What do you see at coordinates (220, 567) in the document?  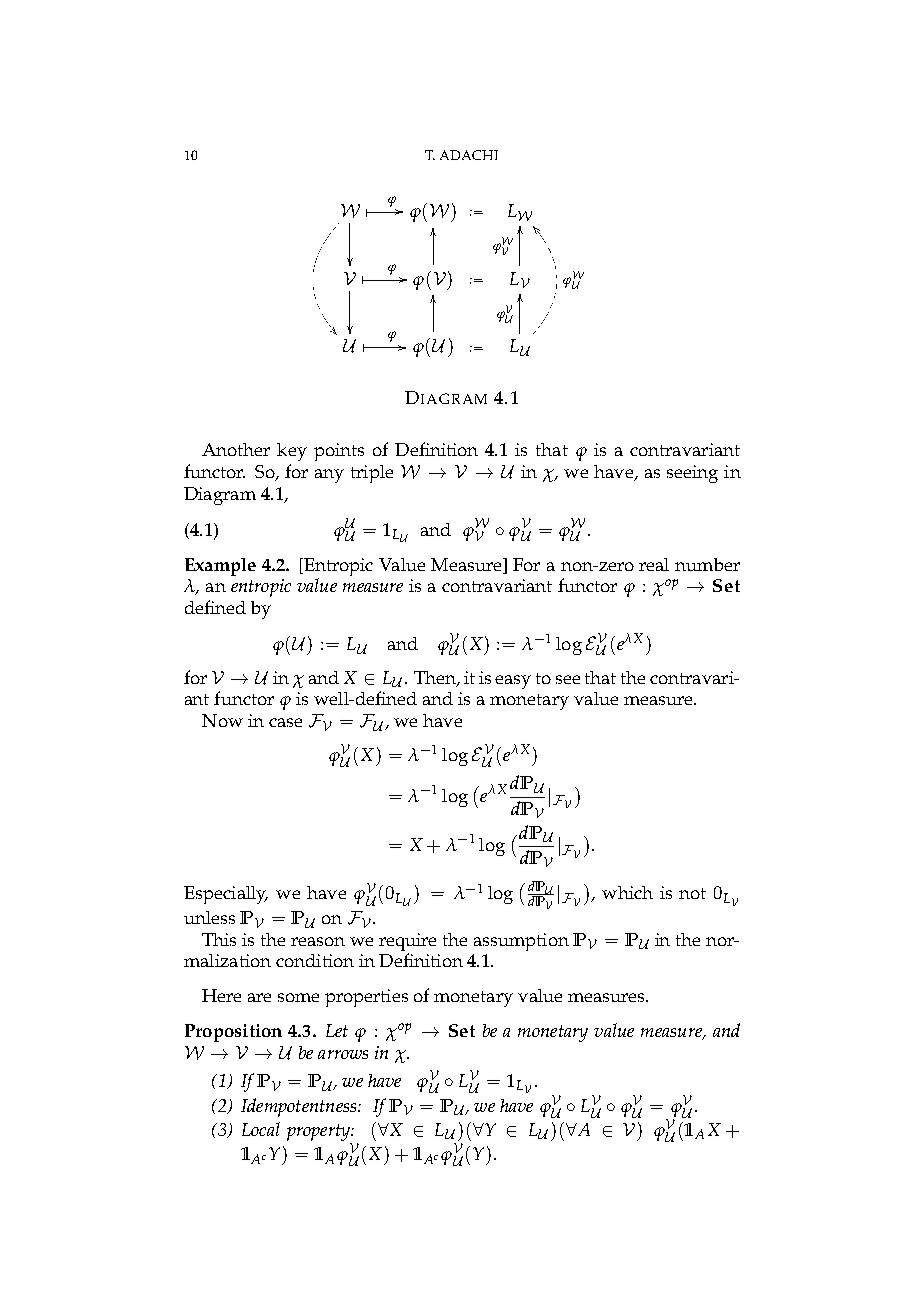 I see `Example` at bounding box center [220, 567].
